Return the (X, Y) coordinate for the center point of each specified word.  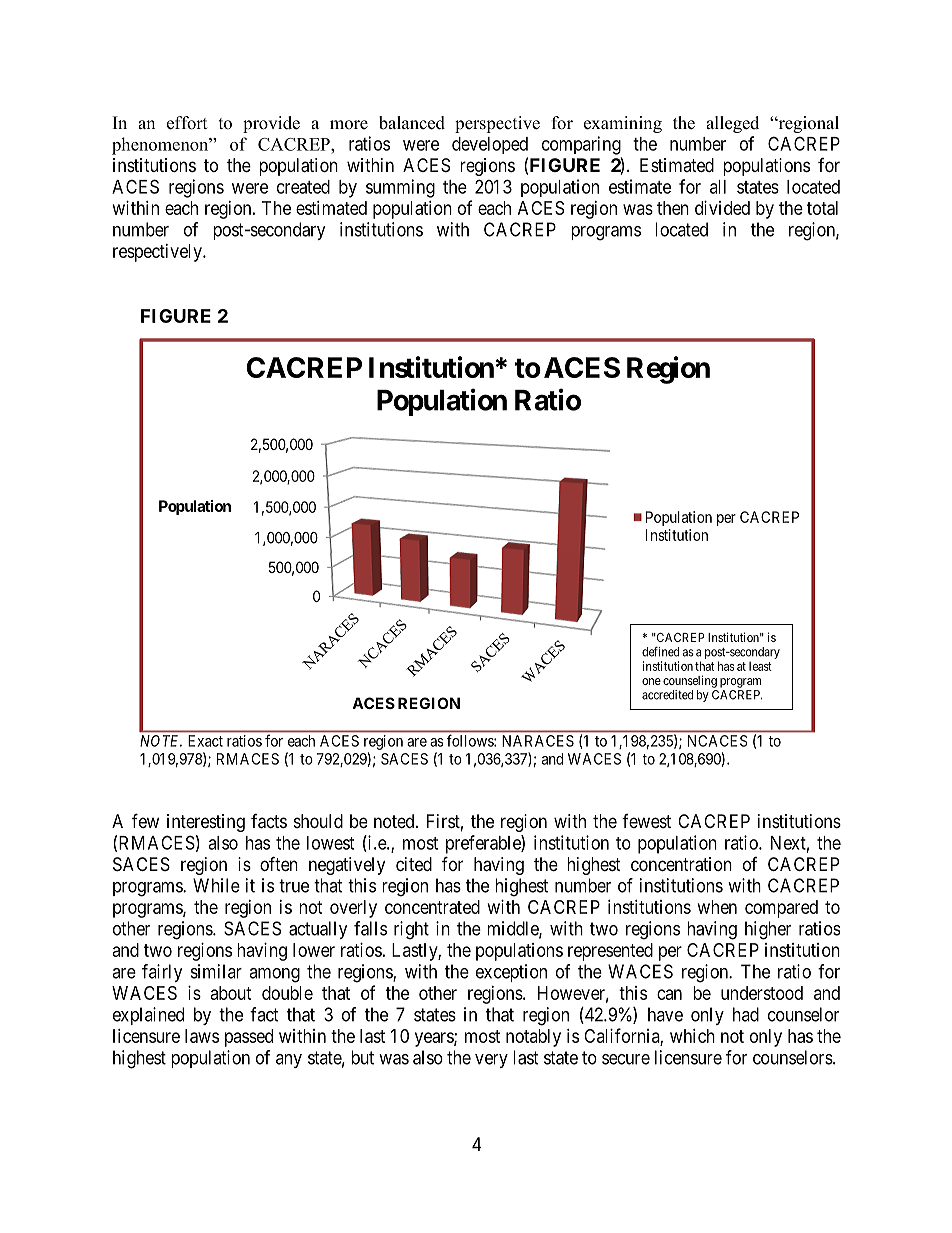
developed (490, 145)
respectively (158, 253)
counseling (690, 681)
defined (660, 652)
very (491, 1061)
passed (249, 1038)
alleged (732, 124)
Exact (205, 741)
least (760, 666)
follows (471, 741)
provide (271, 124)
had (746, 1014)
